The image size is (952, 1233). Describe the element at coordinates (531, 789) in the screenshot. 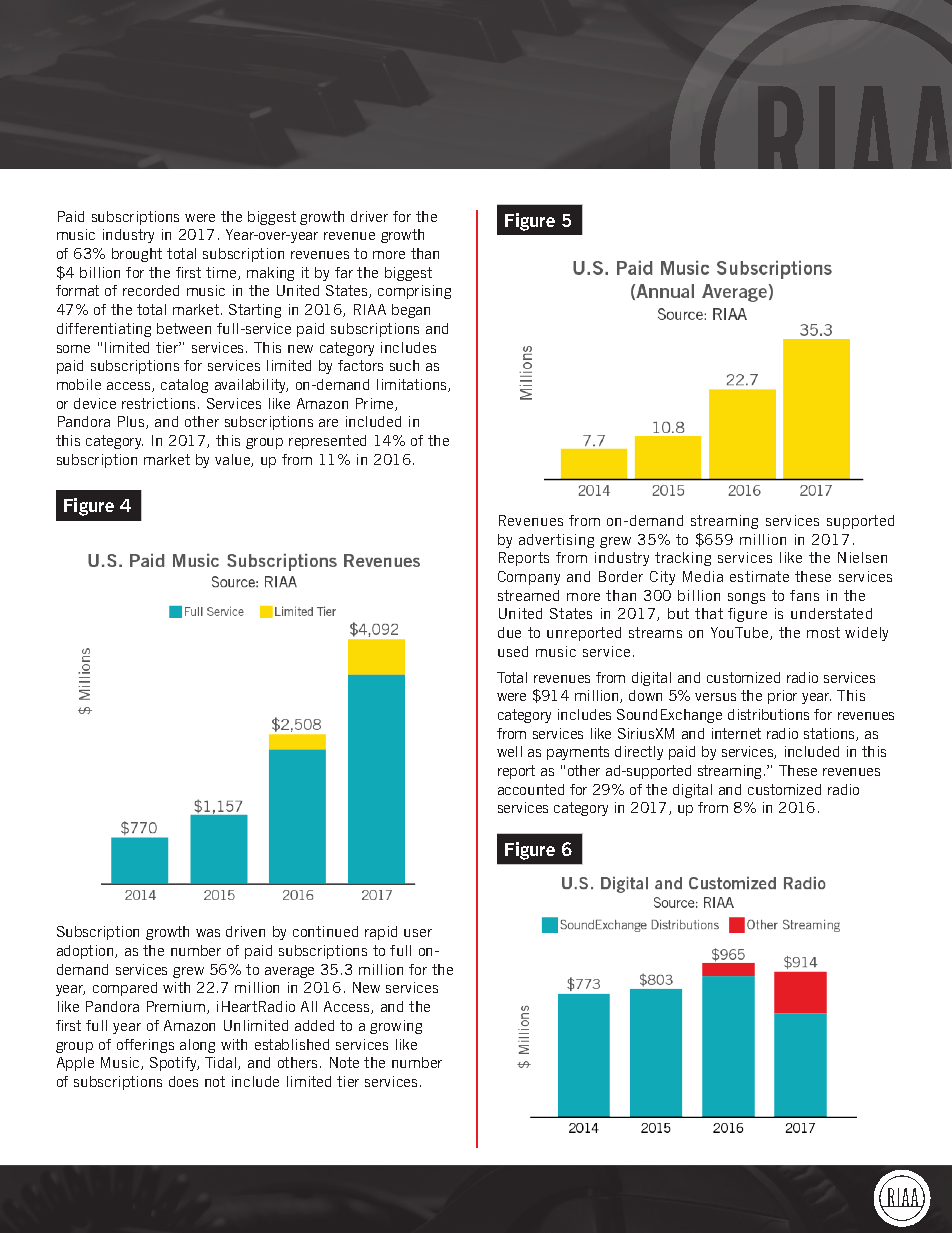

I see `accounted` at that location.
